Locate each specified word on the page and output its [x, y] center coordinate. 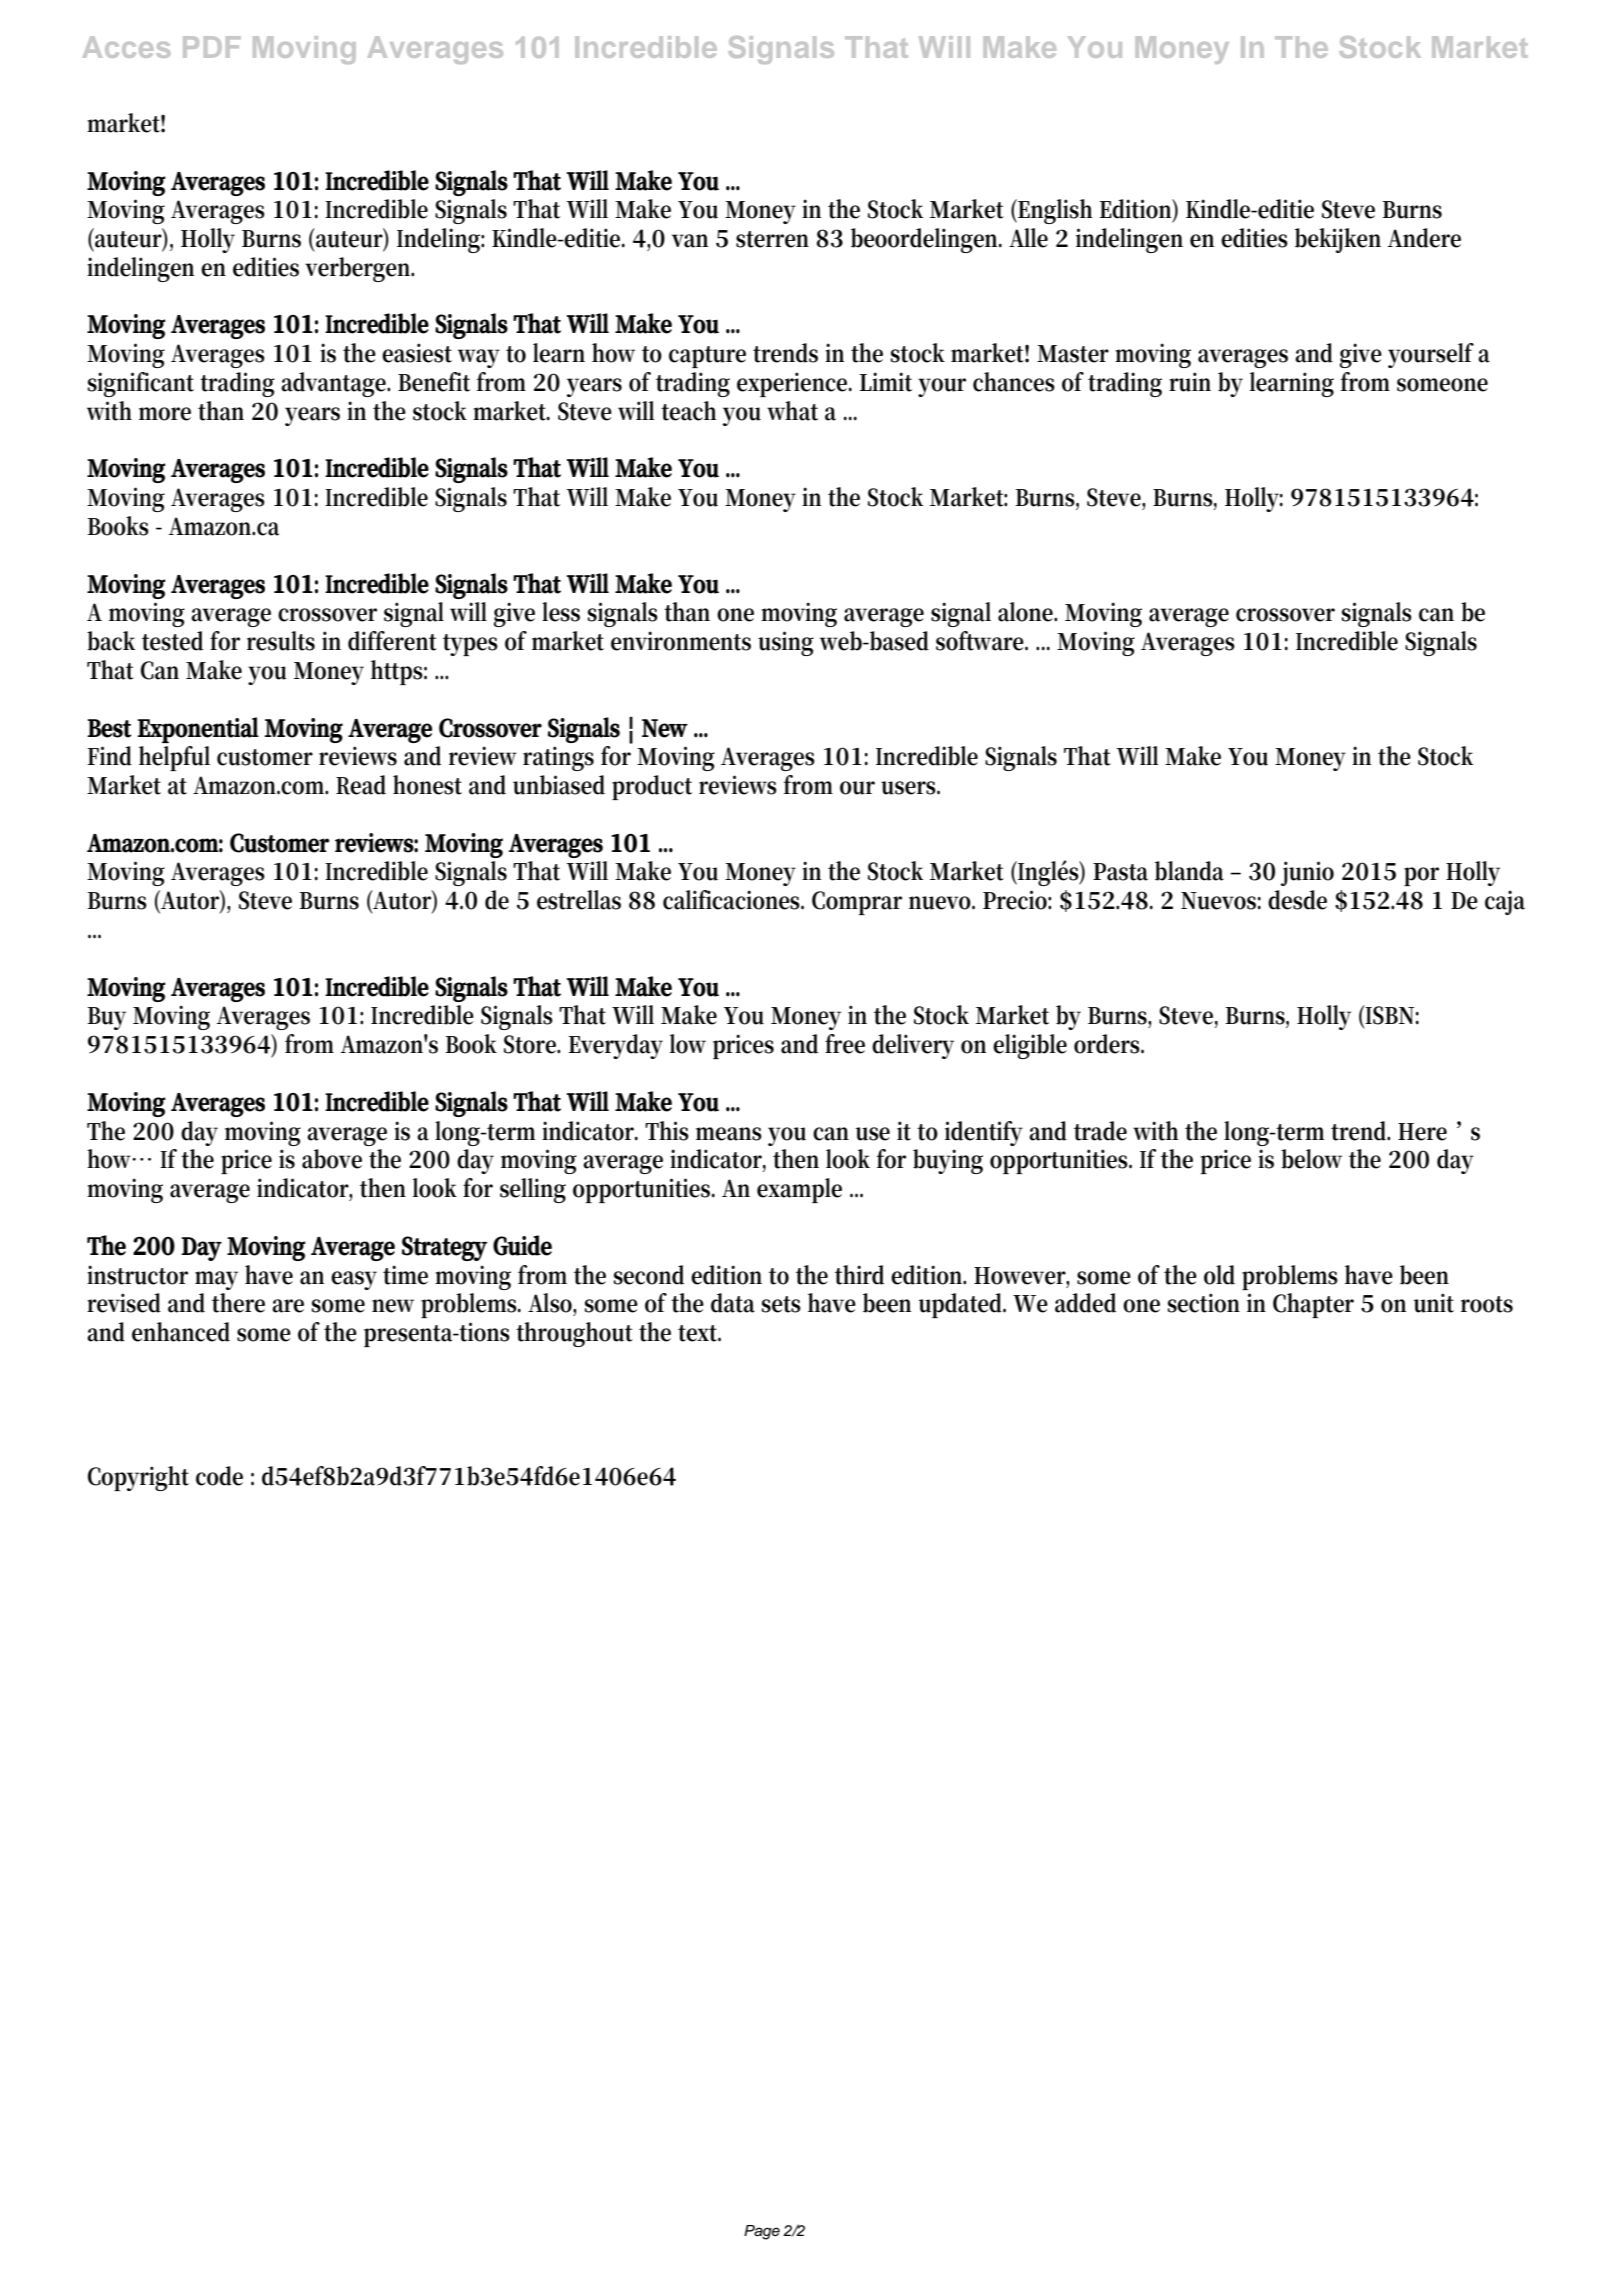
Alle [1028, 238]
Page [762, 2232]
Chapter [1313, 1305]
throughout [574, 1334]
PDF [212, 47]
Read [361, 785]
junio [1307, 873]
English [1054, 211]
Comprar [857, 903]
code [219, 1476]
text [699, 1333]
